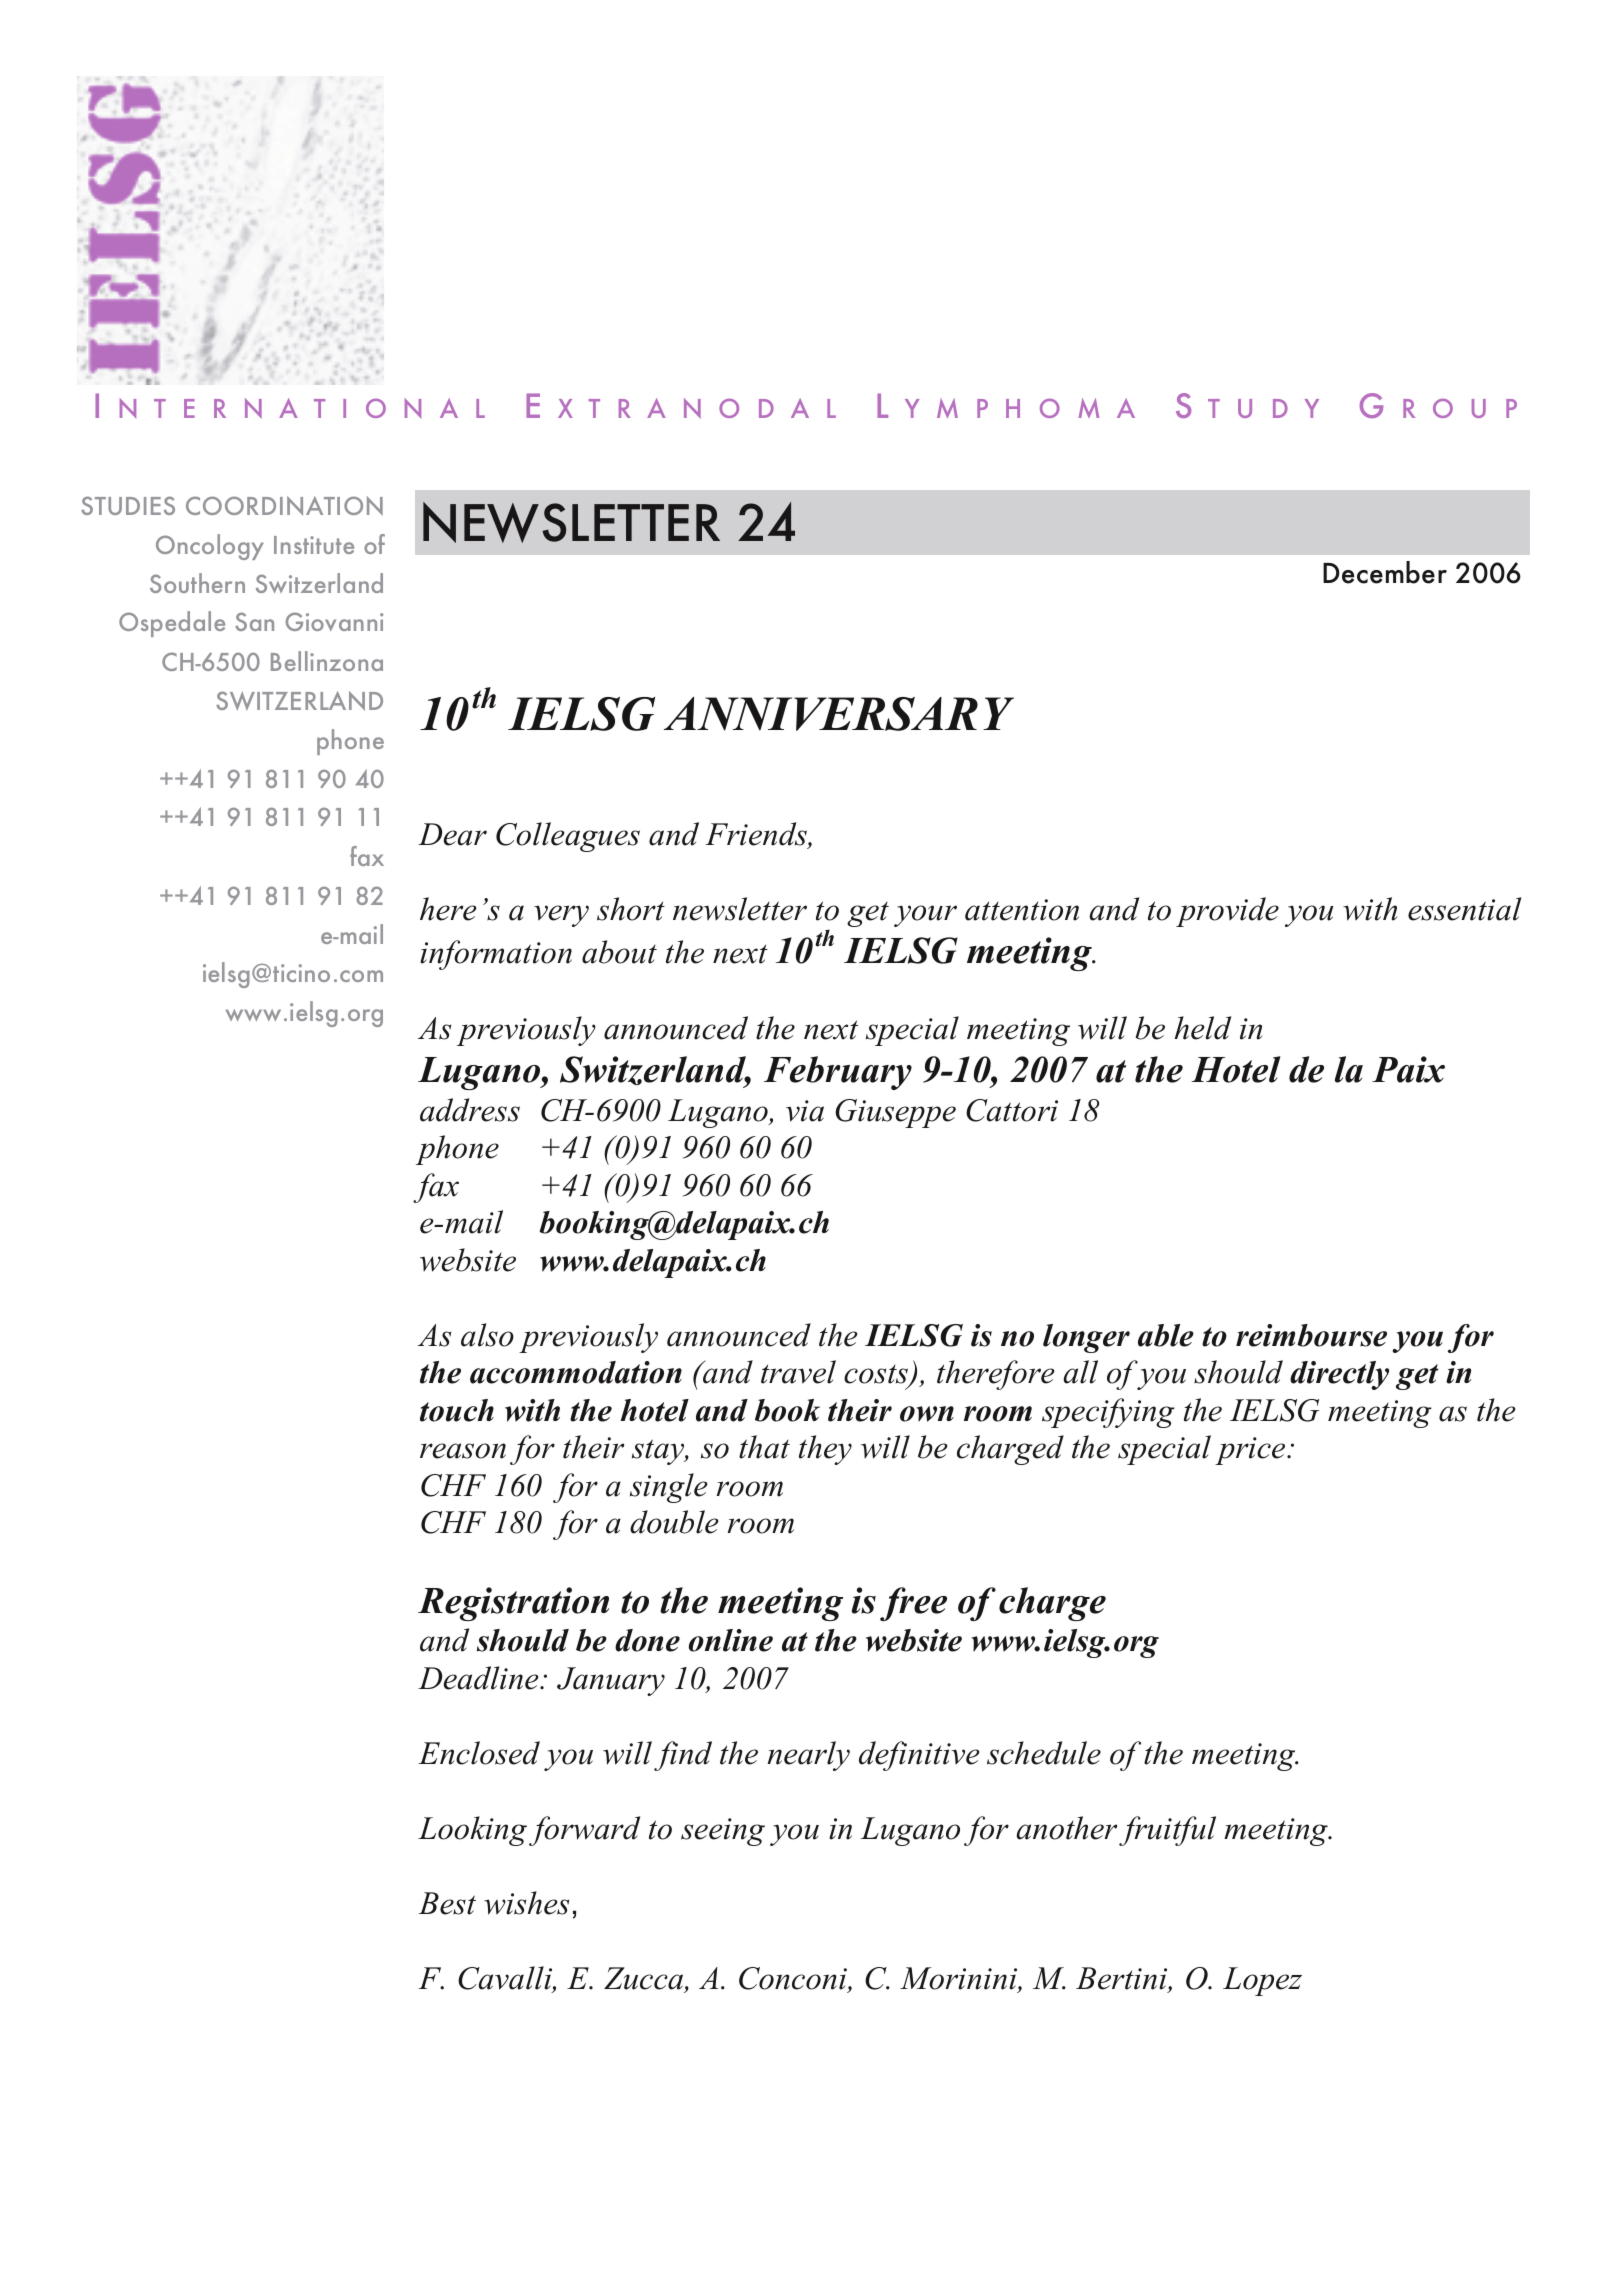 The width and height of the screenshot is (1617, 2288). I want to click on ANNIVERSARY, so click(839, 714).
